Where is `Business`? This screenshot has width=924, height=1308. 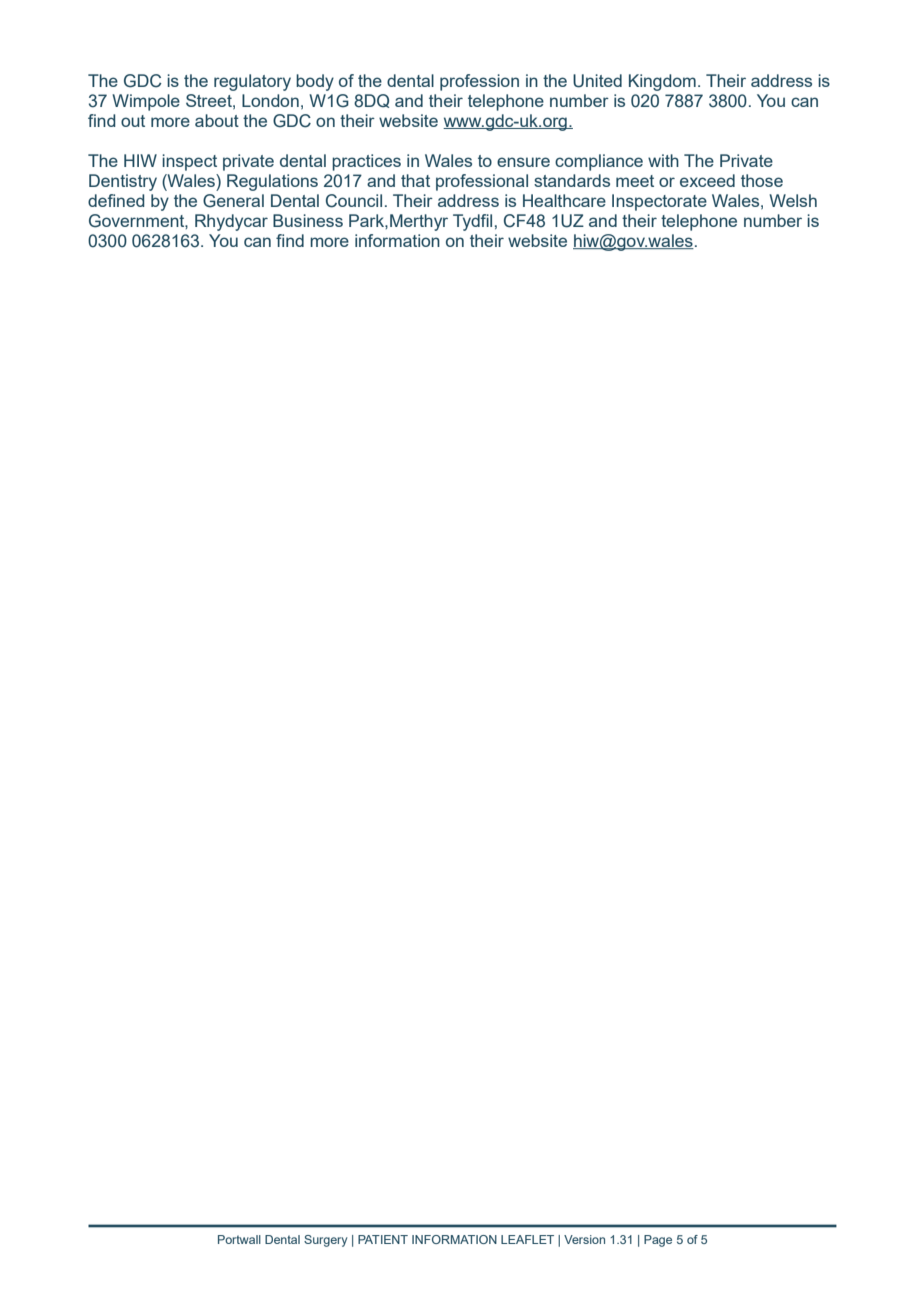
Business is located at coordinates (308, 220).
